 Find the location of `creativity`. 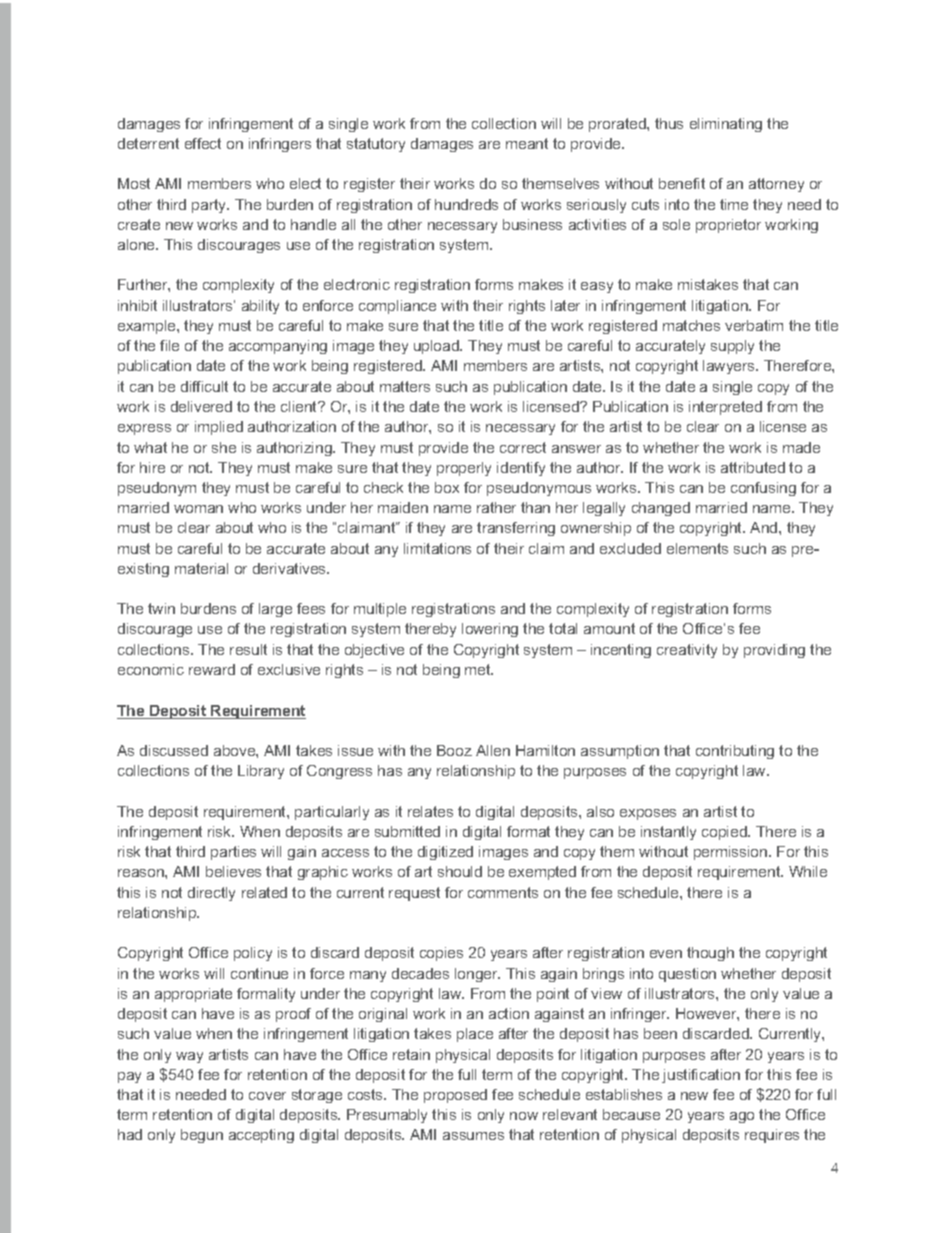

creativity is located at coordinates (687, 651).
